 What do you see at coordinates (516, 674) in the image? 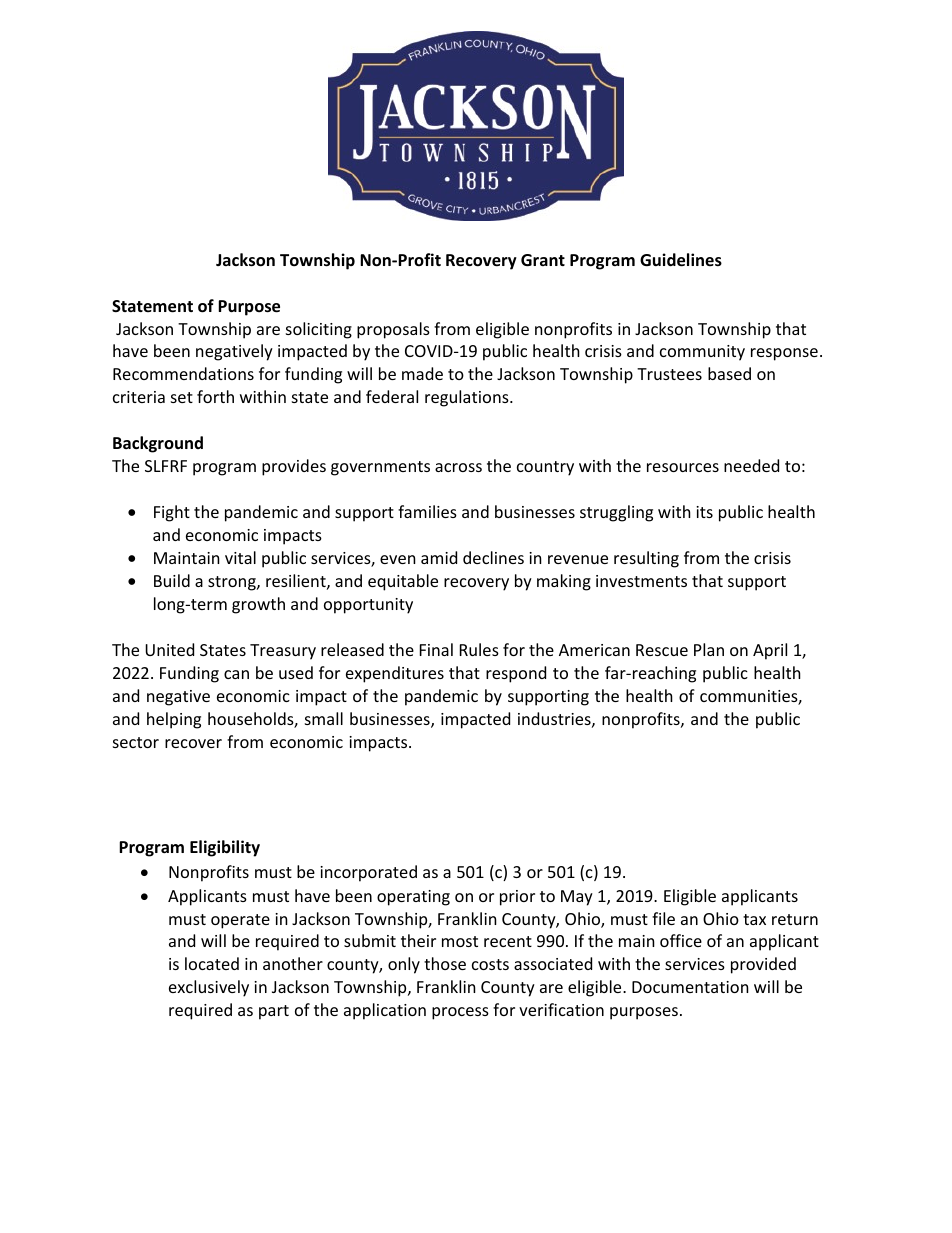
I see `respond` at bounding box center [516, 674].
